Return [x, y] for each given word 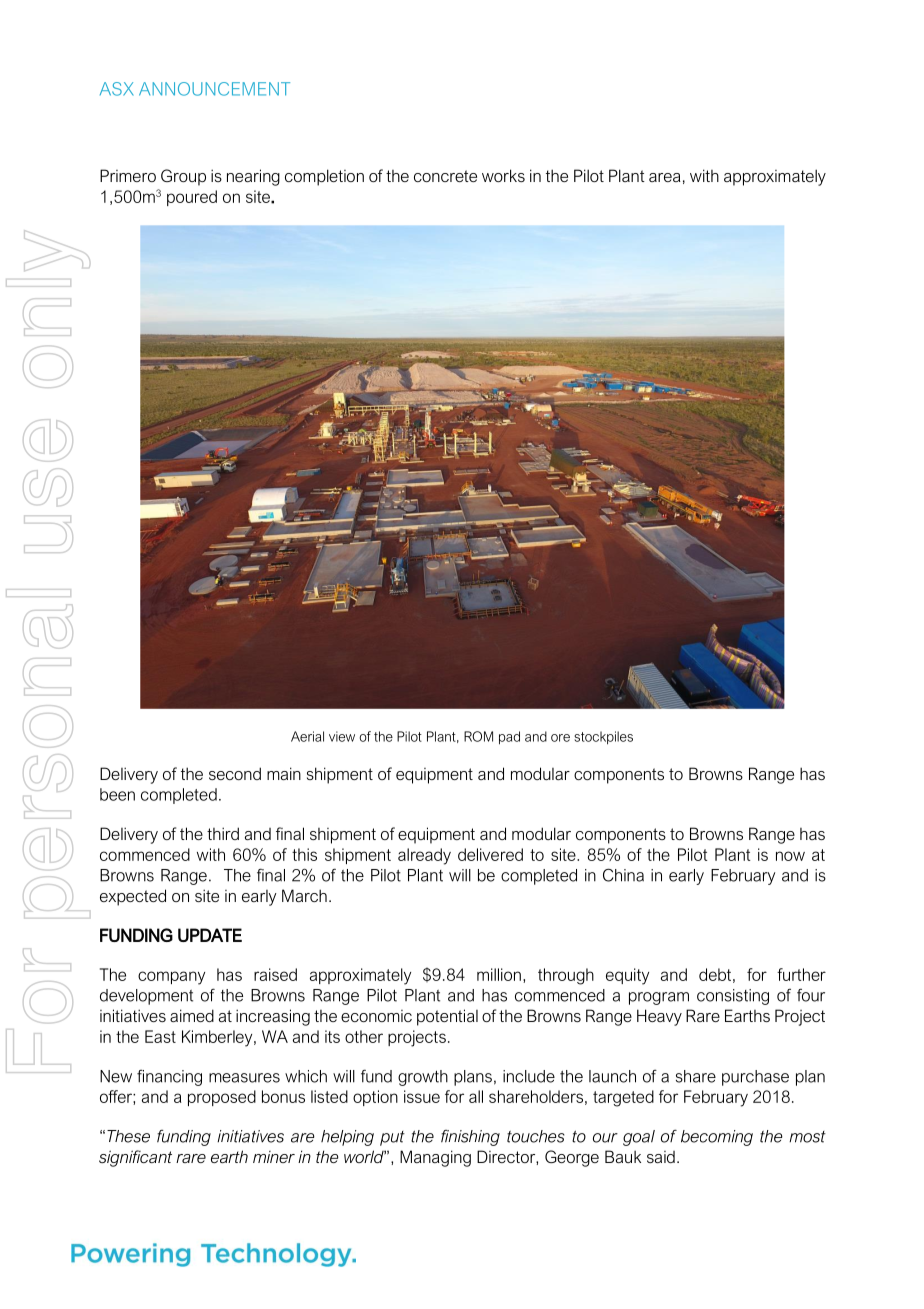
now [790, 856]
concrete [445, 176]
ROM [478, 736]
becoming [717, 1138]
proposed [222, 1098]
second [235, 773]
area [665, 177]
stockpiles [603, 738]
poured [192, 198]
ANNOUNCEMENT [214, 89]
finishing [470, 1138]
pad [509, 738]
